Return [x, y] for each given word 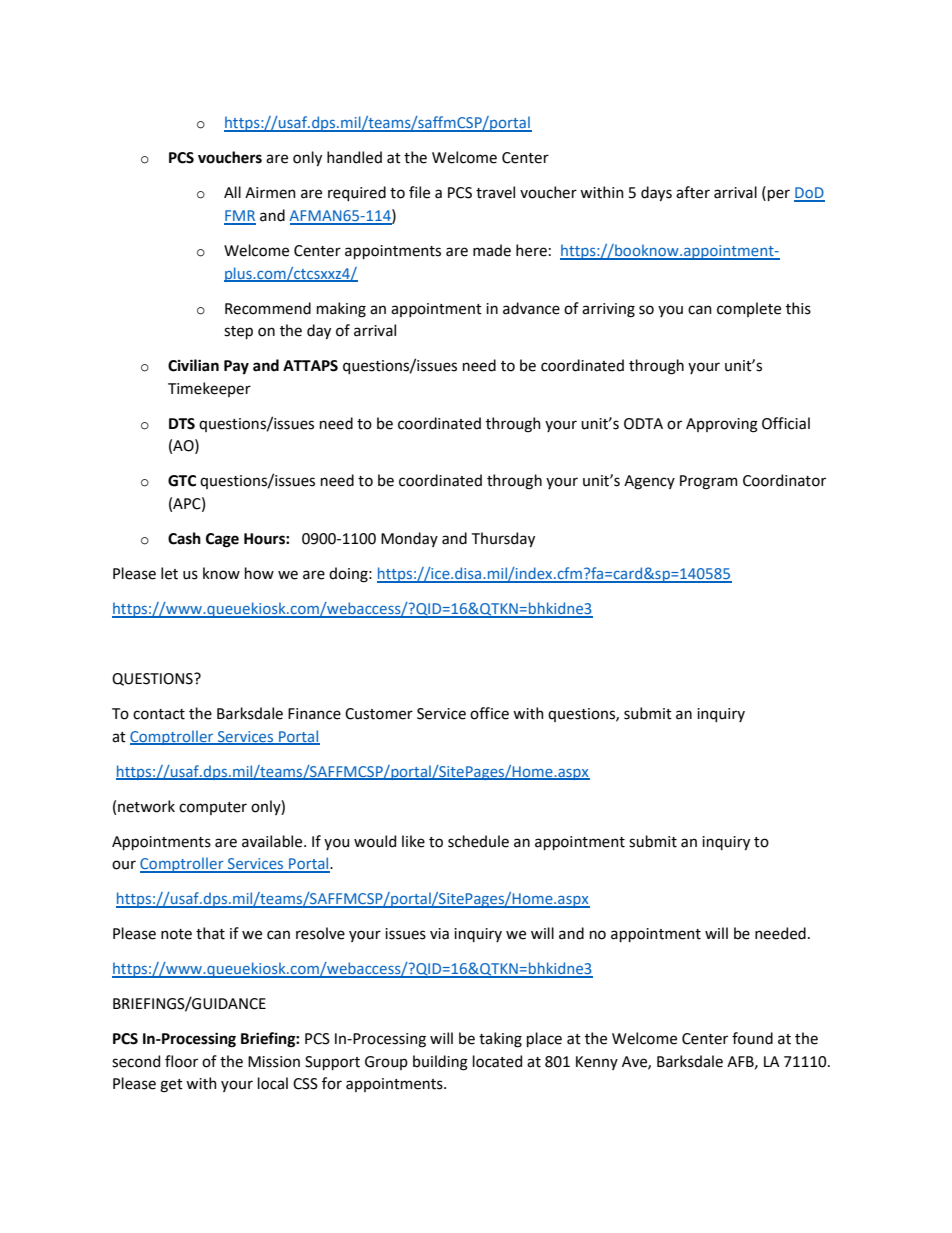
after [693, 192]
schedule [478, 841]
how [259, 573]
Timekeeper [209, 389]
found [752, 1038]
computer [213, 808]
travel [495, 192]
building [440, 1063]
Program [709, 482]
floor [181, 1061]
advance [531, 308]
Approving [722, 425]
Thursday [503, 539]
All [232, 192]
